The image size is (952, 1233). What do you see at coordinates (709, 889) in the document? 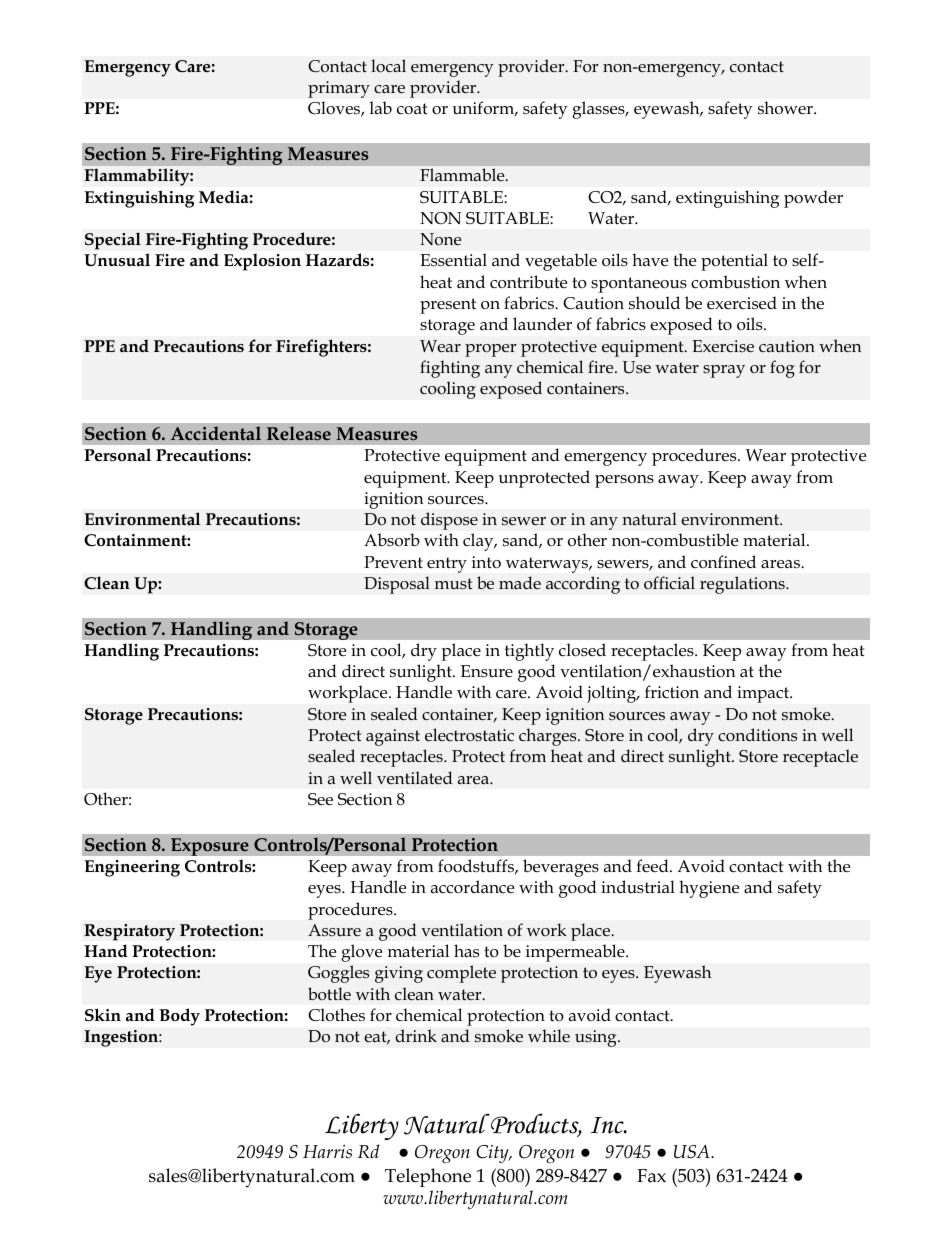
I see `hygiene` at bounding box center [709, 889].
